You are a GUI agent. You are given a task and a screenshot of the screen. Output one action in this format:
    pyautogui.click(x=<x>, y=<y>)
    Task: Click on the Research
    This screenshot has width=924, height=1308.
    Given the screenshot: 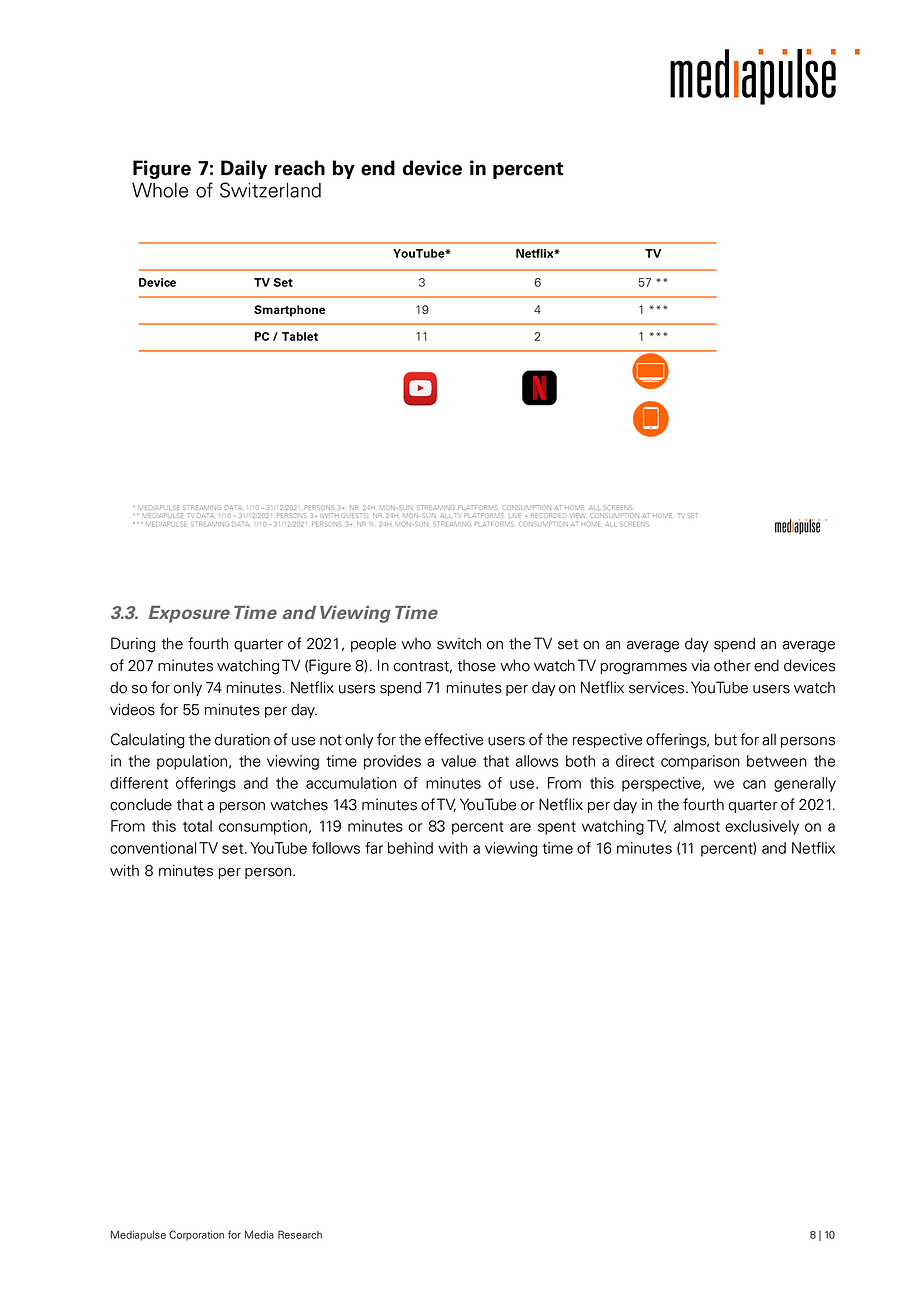 What is the action you would take?
    pyautogui.click(x=300, y=1234)
